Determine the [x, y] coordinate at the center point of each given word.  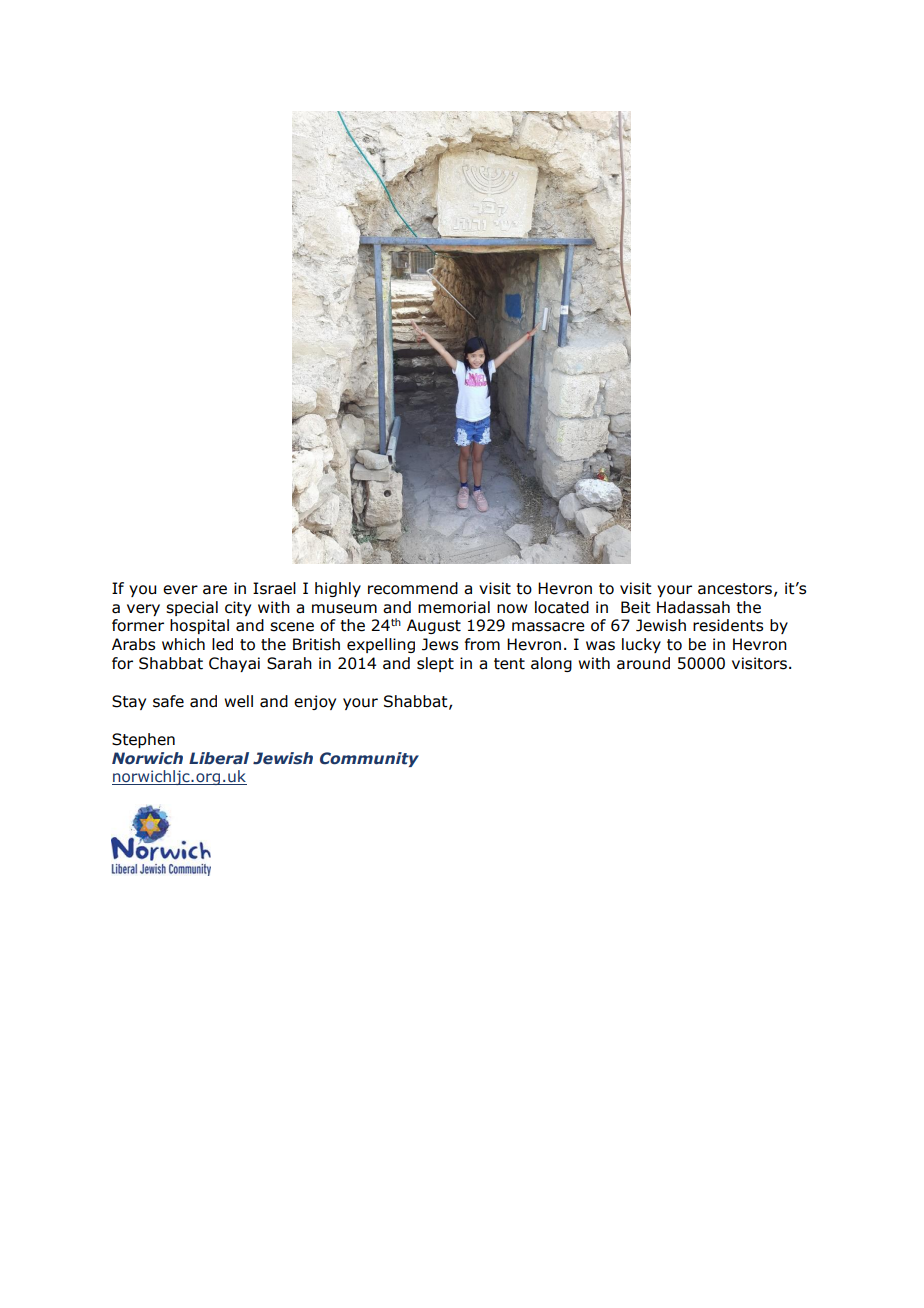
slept [435, 664]
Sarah [289, 663]
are [215, 590]
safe [168, 701]
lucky [641, 645]
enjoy [315, 702]
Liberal [219, 758]
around [643, 663]
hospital [199, 626]
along [551, 664]
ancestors [735, 589]
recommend [413, 588]
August [434, 626]
